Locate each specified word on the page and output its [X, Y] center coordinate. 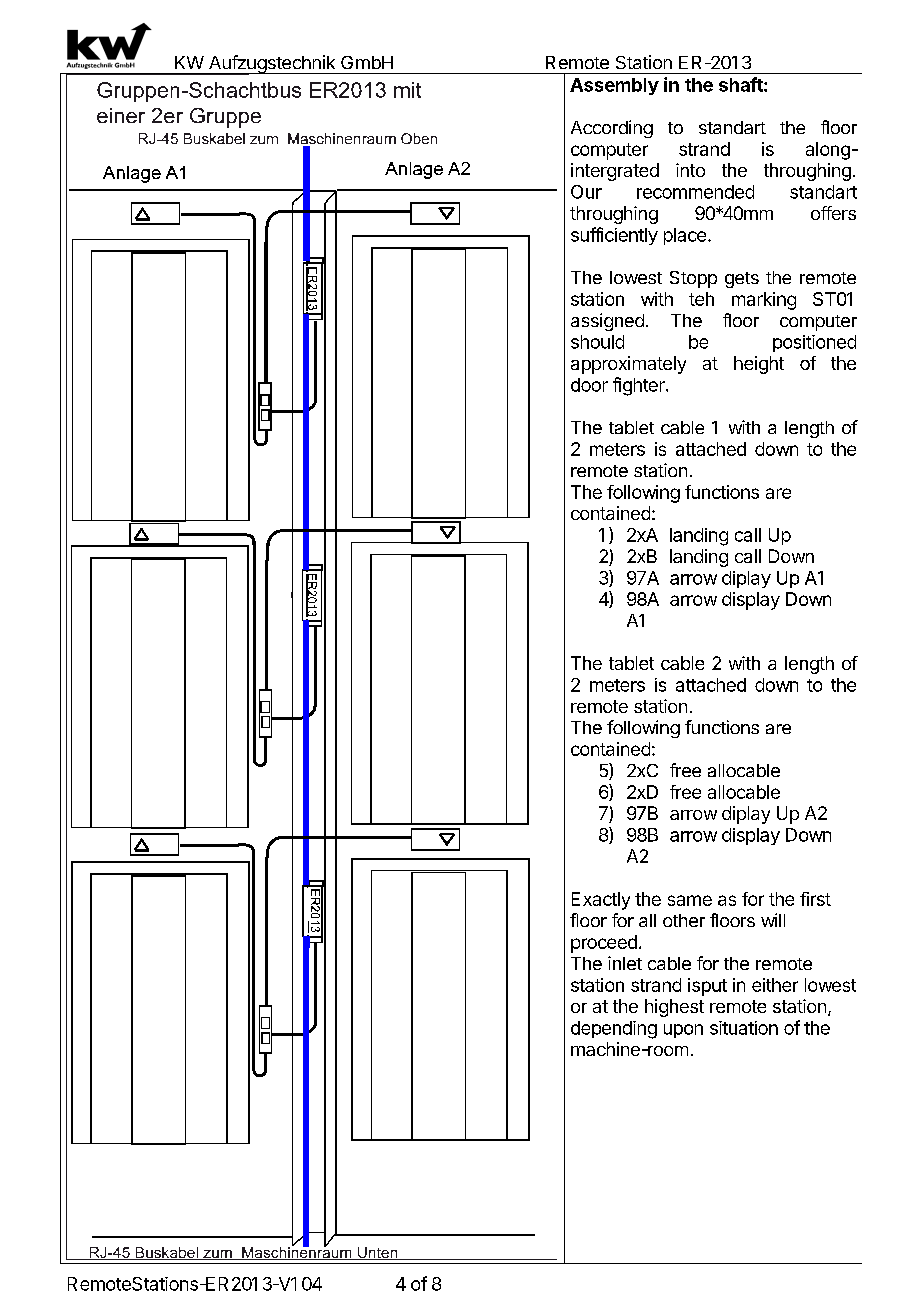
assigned [607, 322]
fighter [640, 386]
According [612, 129]
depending [614, 1030]
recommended [695, 192]
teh [701, 299]
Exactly [601, 901]
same [690, 900]
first [815, 899]
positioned [814, 343]
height [759, 365]
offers [833, 213]
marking [764, 301]
